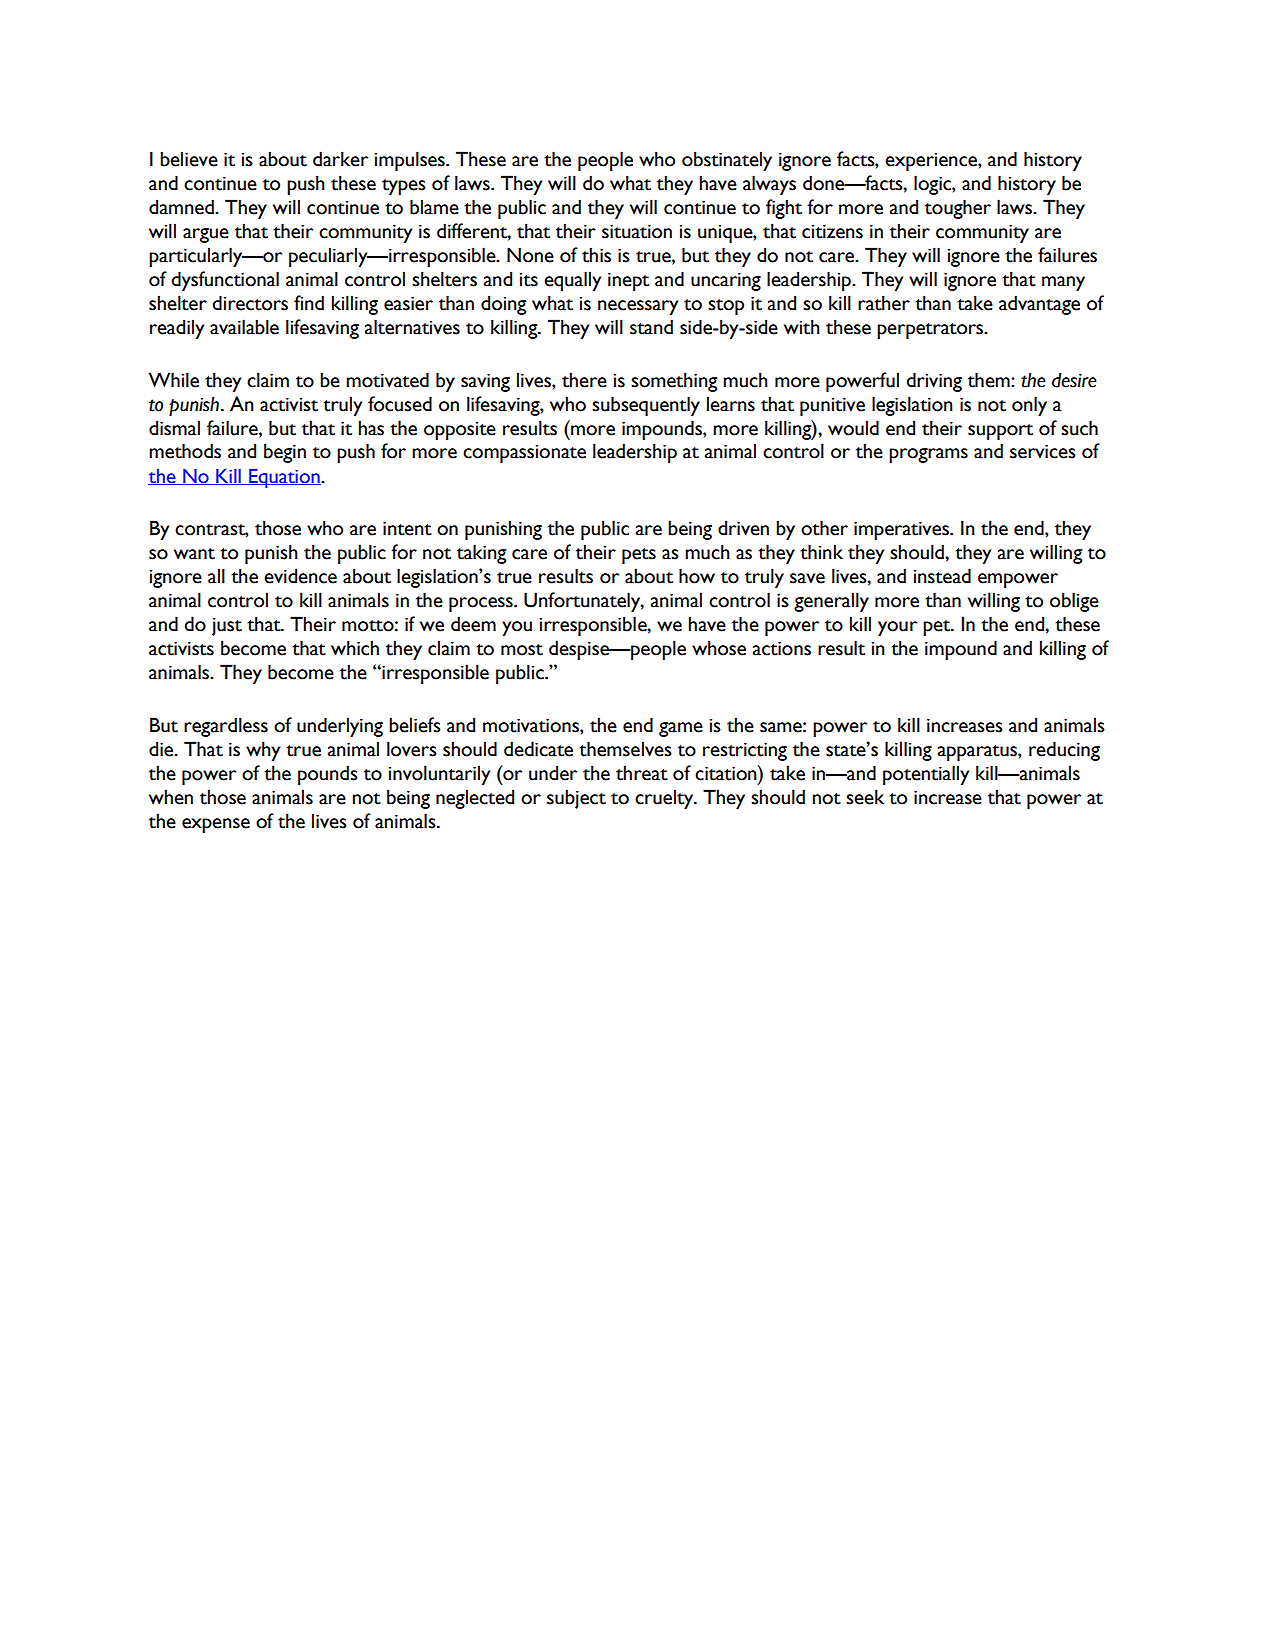  What do you see at coordinates (727, 161) in the image?
I see `obstinately` at bounding box center [727, 161].
